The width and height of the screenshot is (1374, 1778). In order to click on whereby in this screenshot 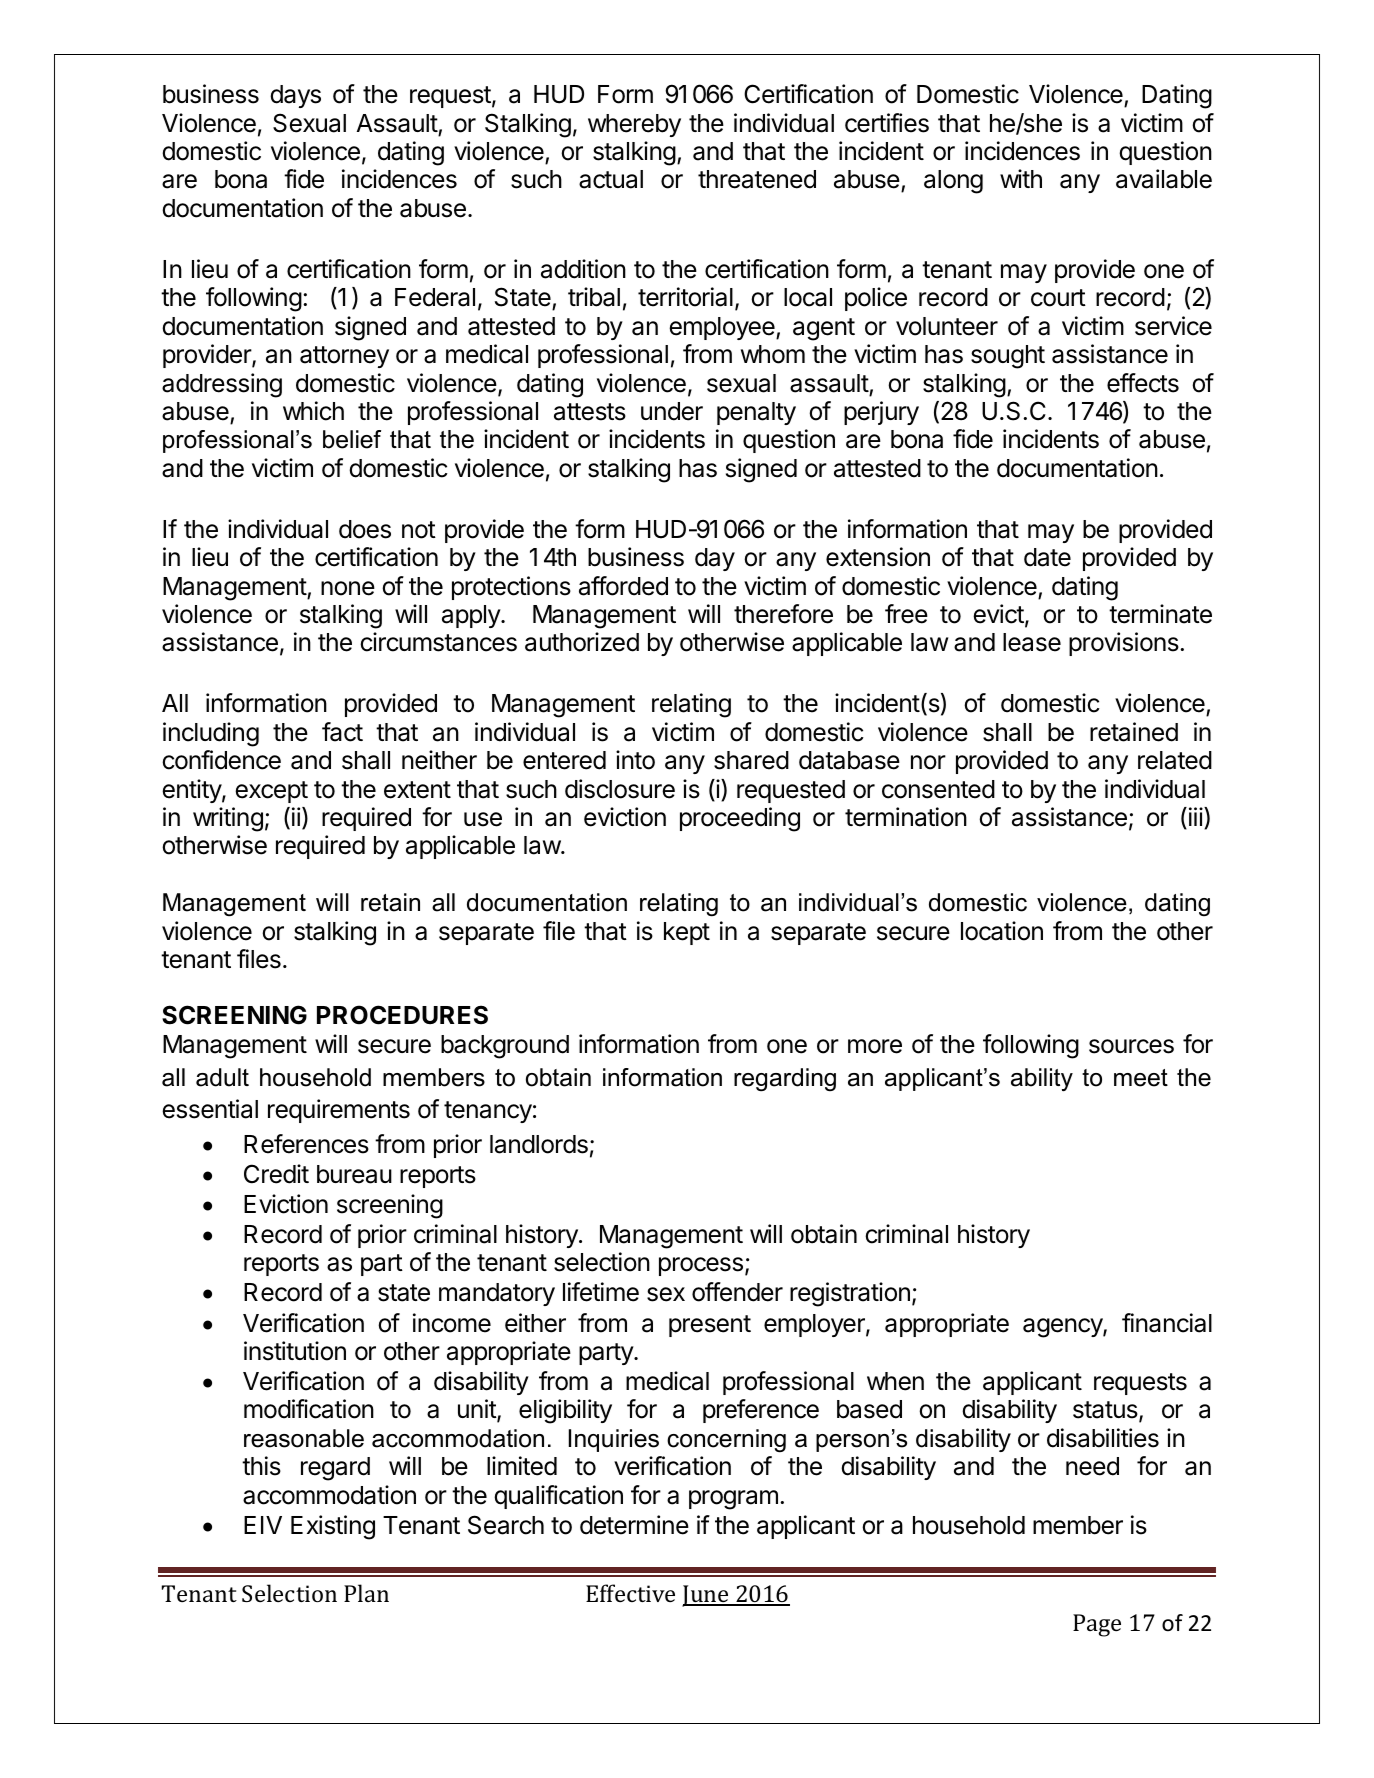, I will do `click(634, 125)`.
